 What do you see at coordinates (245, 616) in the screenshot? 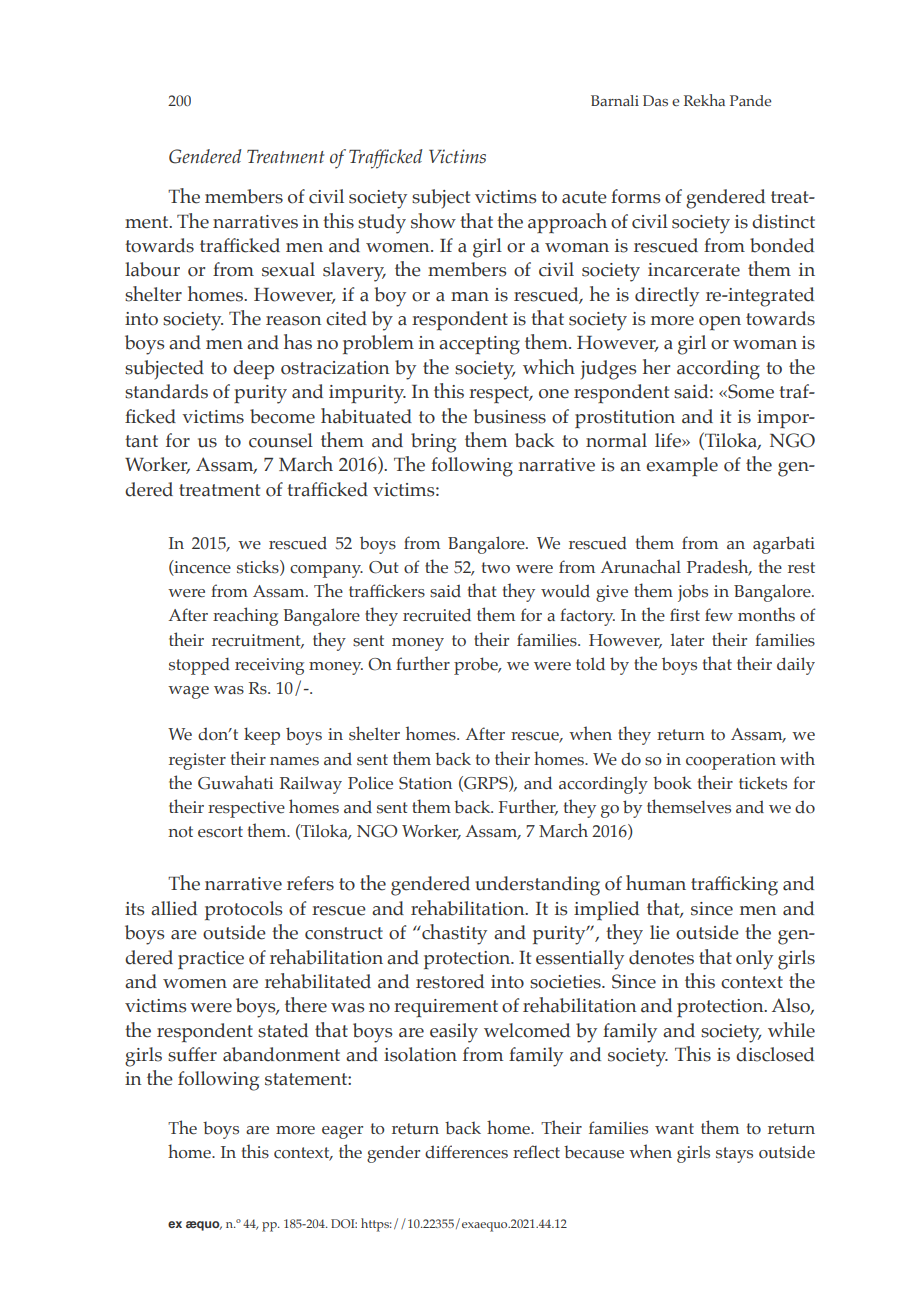
I see `reaching` at bounding box center [245, 616].
